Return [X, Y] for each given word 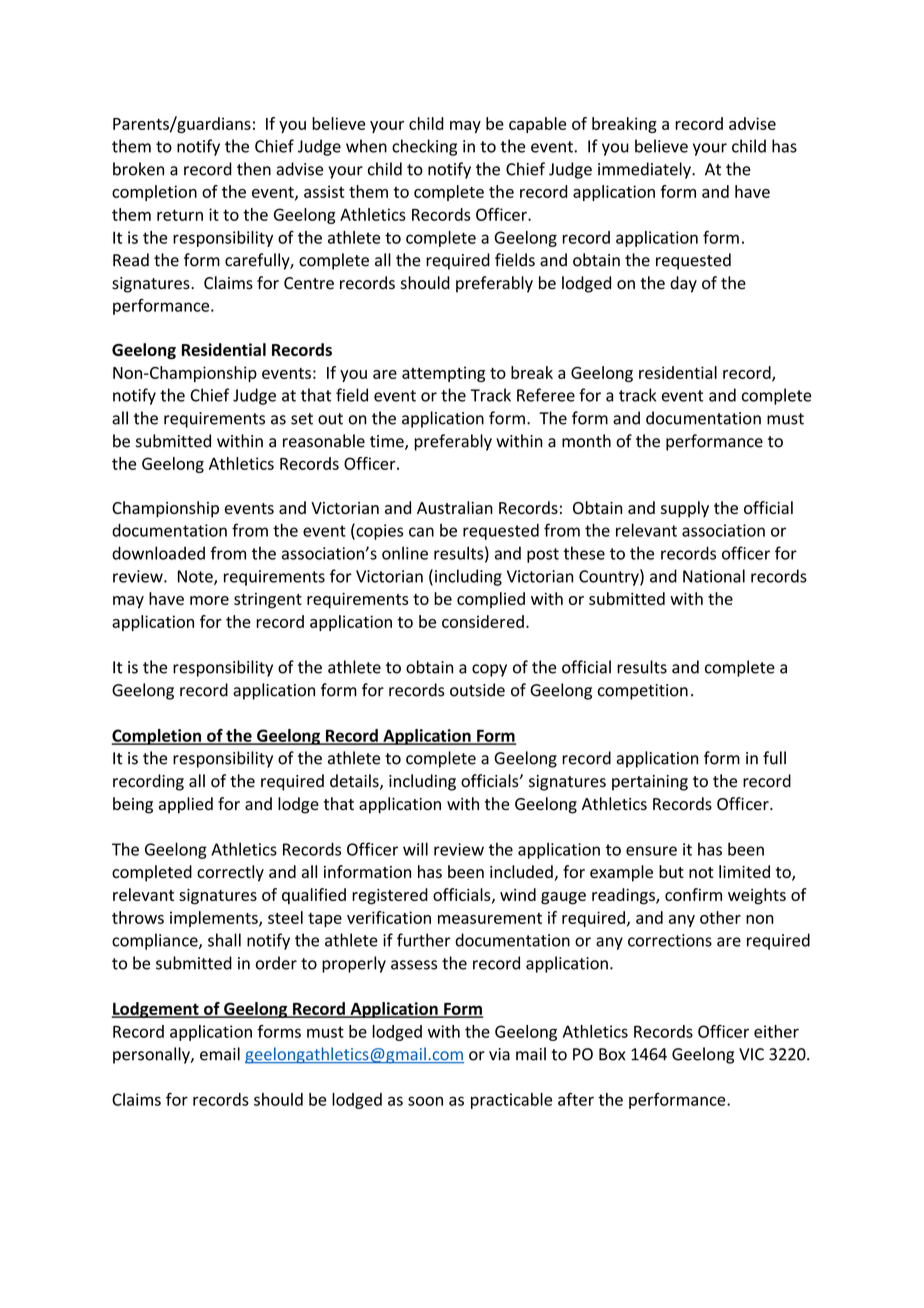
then [254, 169]
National [714, 576]
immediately [645, 170]
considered [483, 621]
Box [612, 1054]
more [209, 600]
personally [152, 1055]
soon [425, 1101]
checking [424, 147]
